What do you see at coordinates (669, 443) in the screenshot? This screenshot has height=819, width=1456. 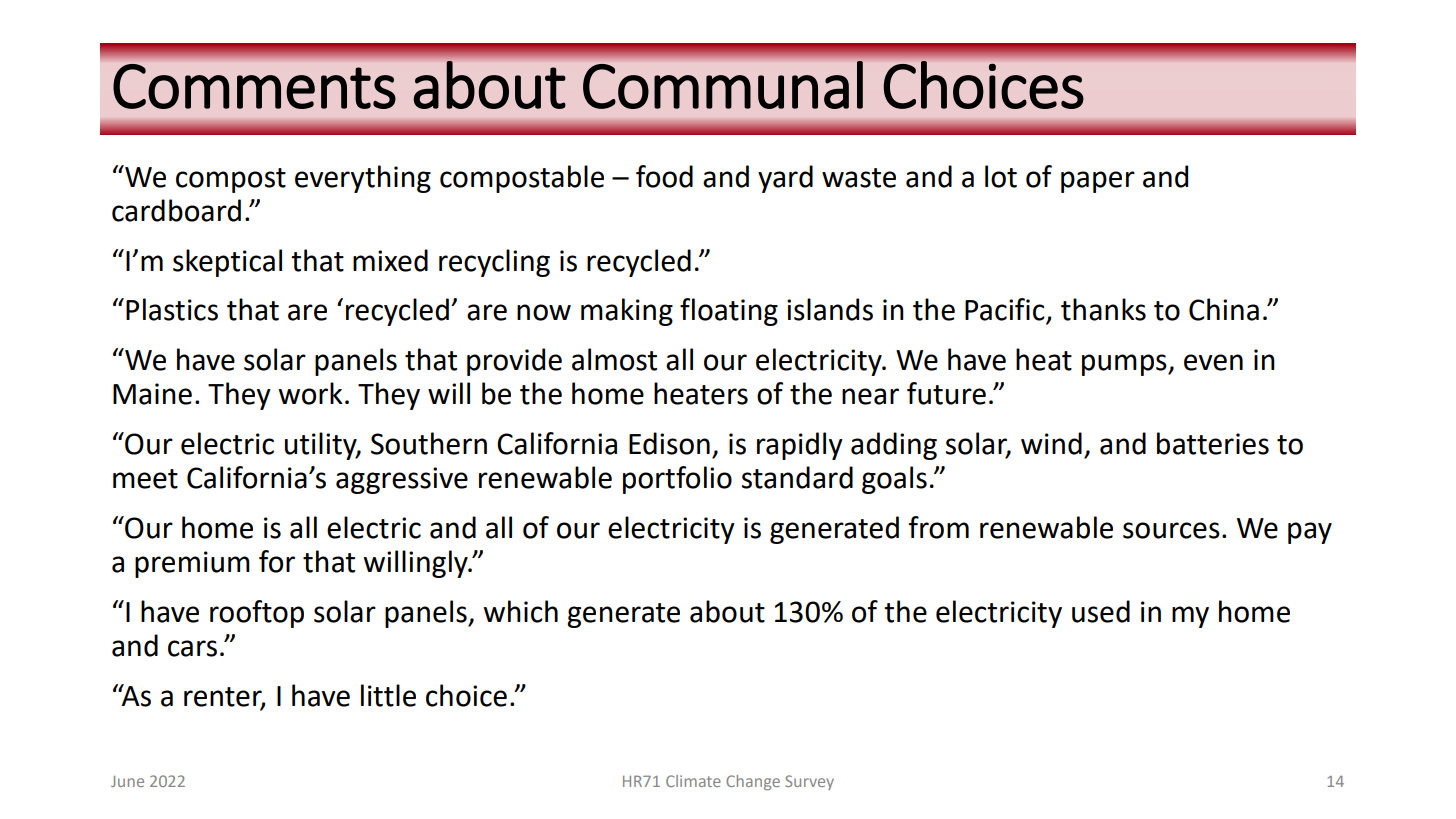 I see `Edison` at bounding box center [669, 443].
